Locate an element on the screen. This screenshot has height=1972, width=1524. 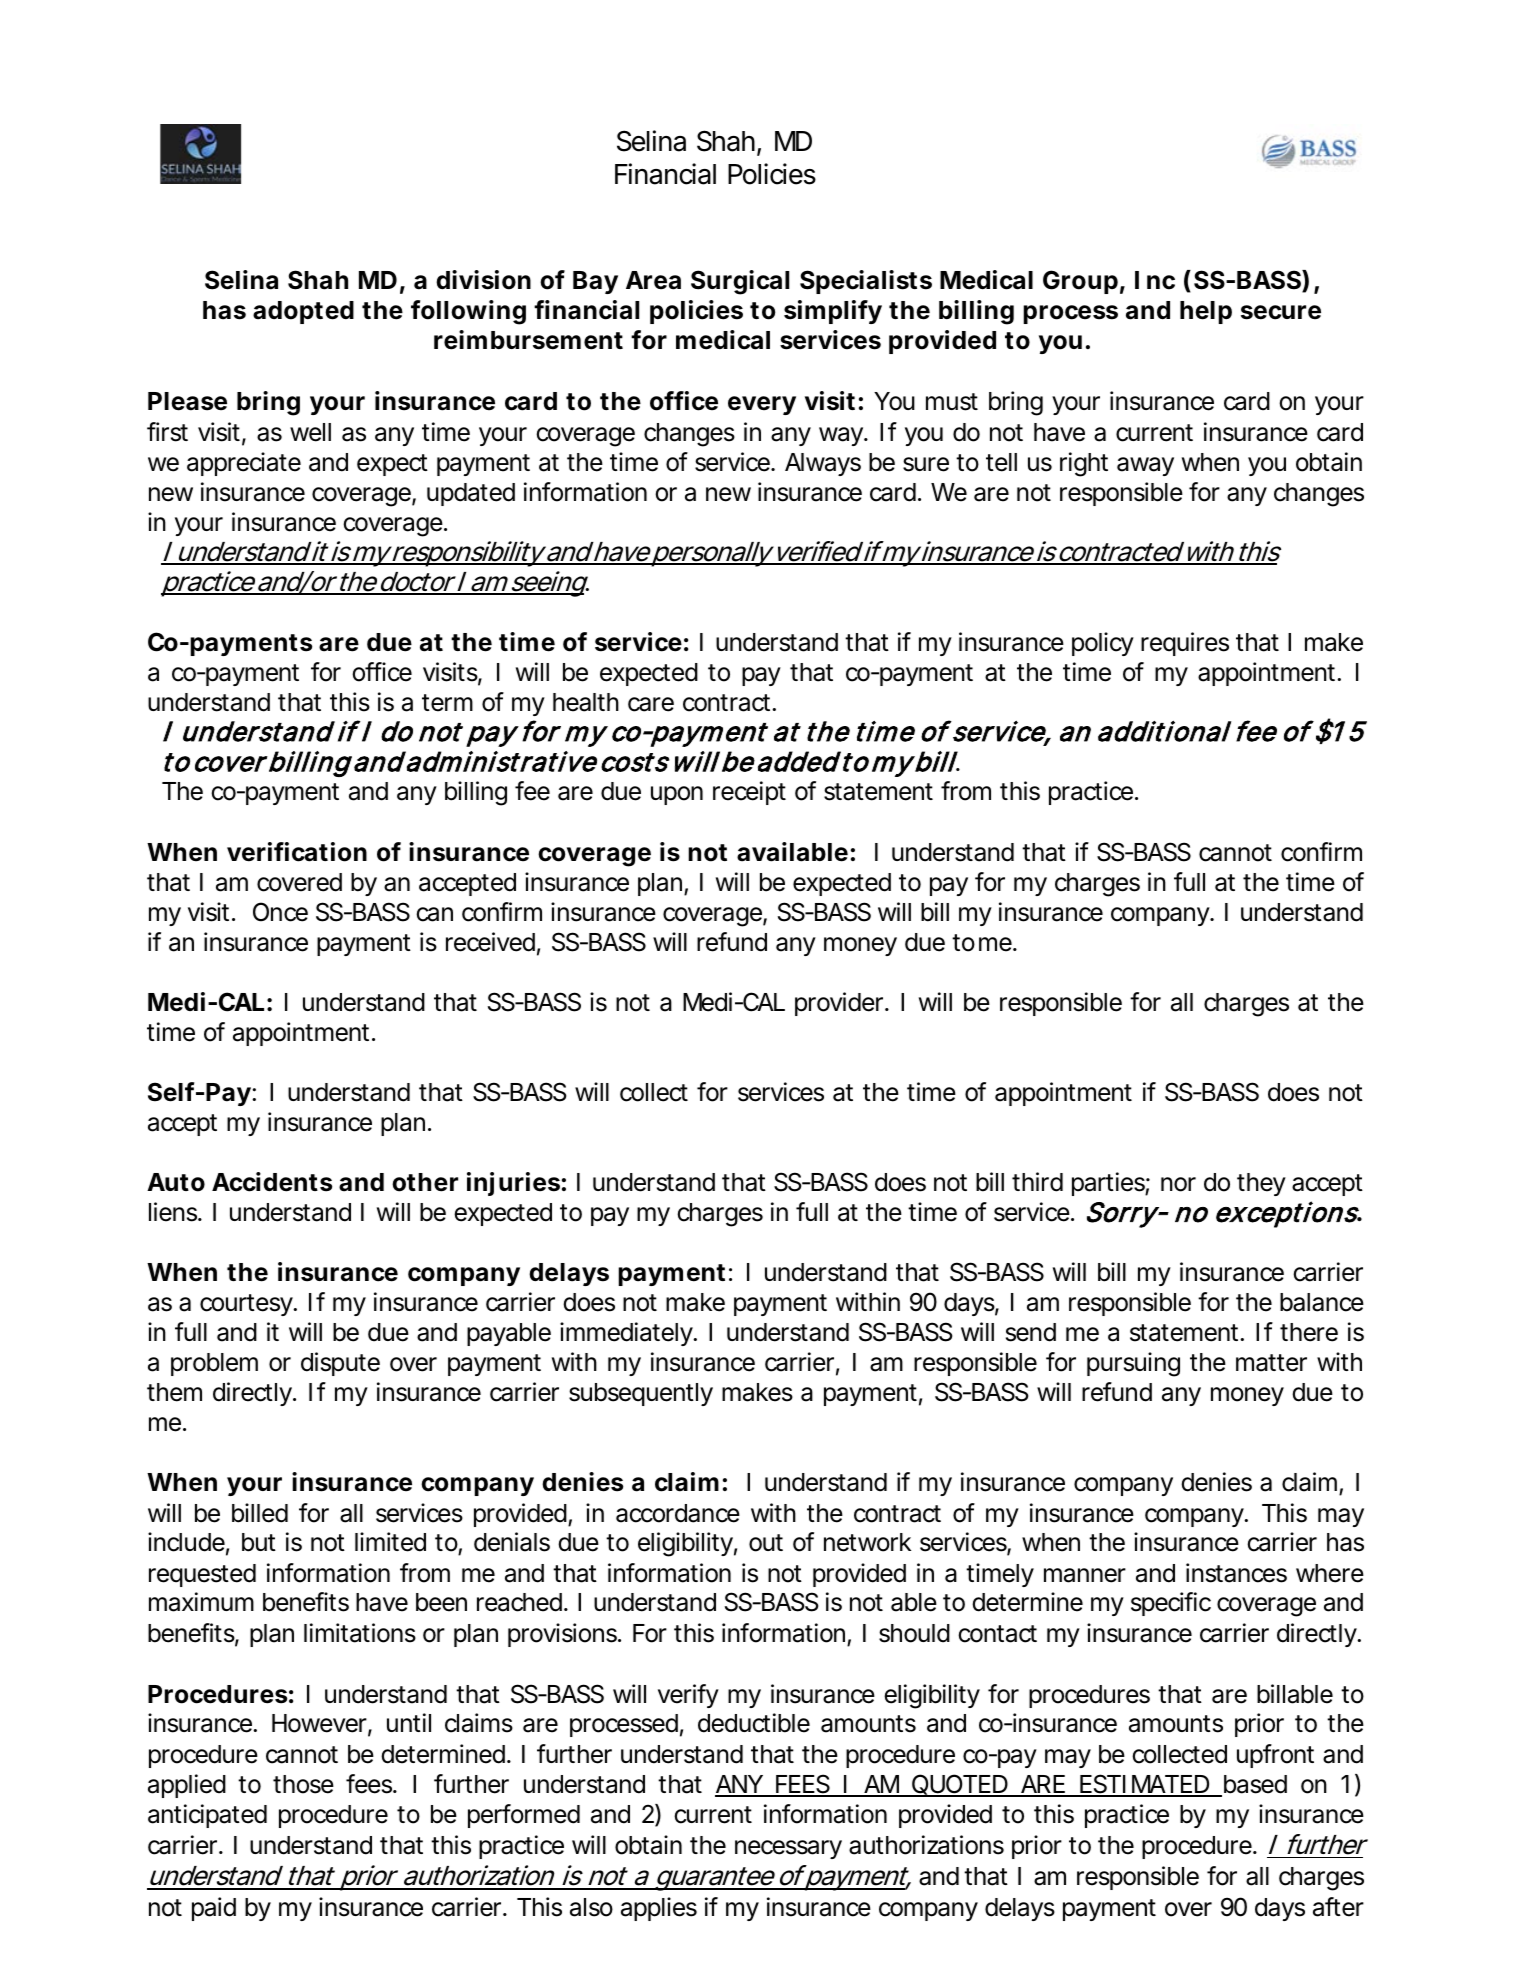
Surgical is located at coordinates (740, 282).
